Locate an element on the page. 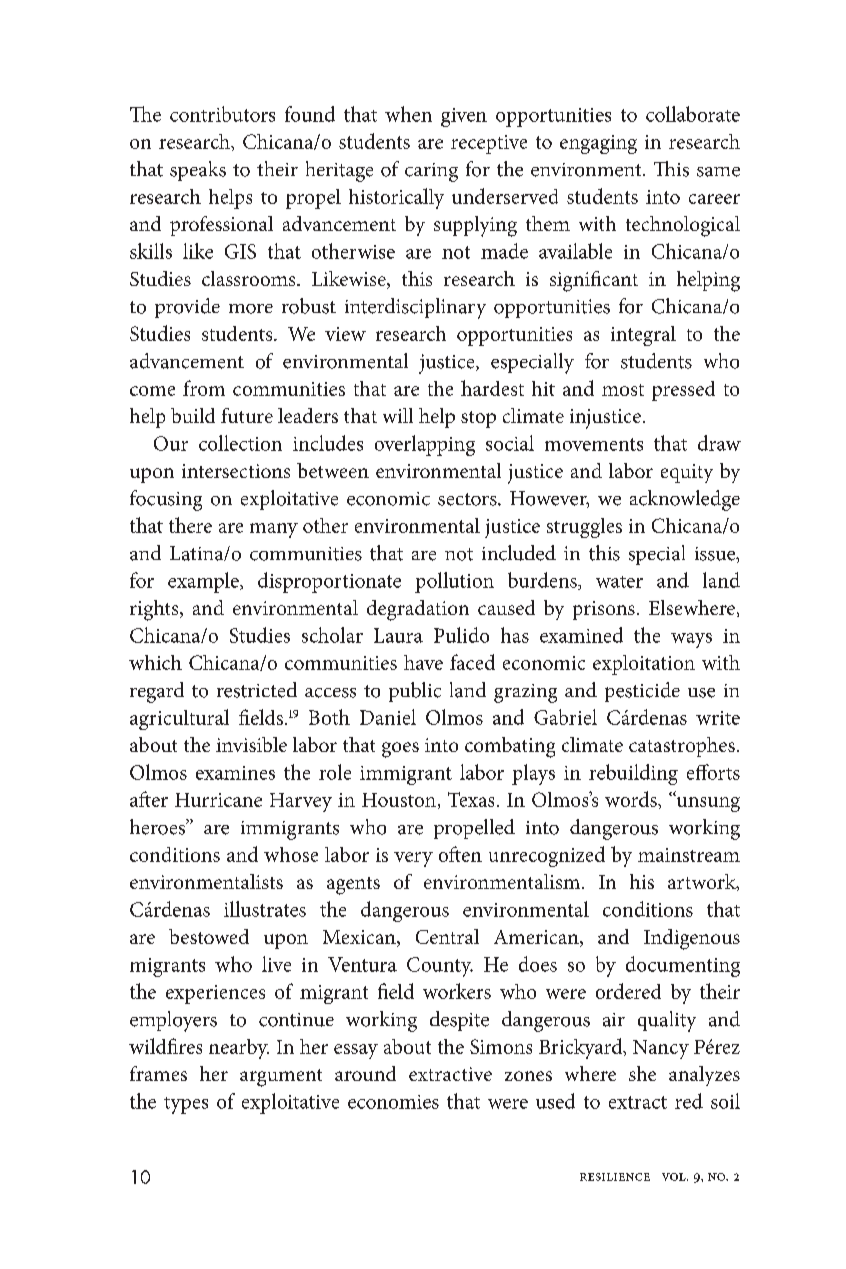 This page has width=846, height=1269. caring is located at coordinates (431, 172).
